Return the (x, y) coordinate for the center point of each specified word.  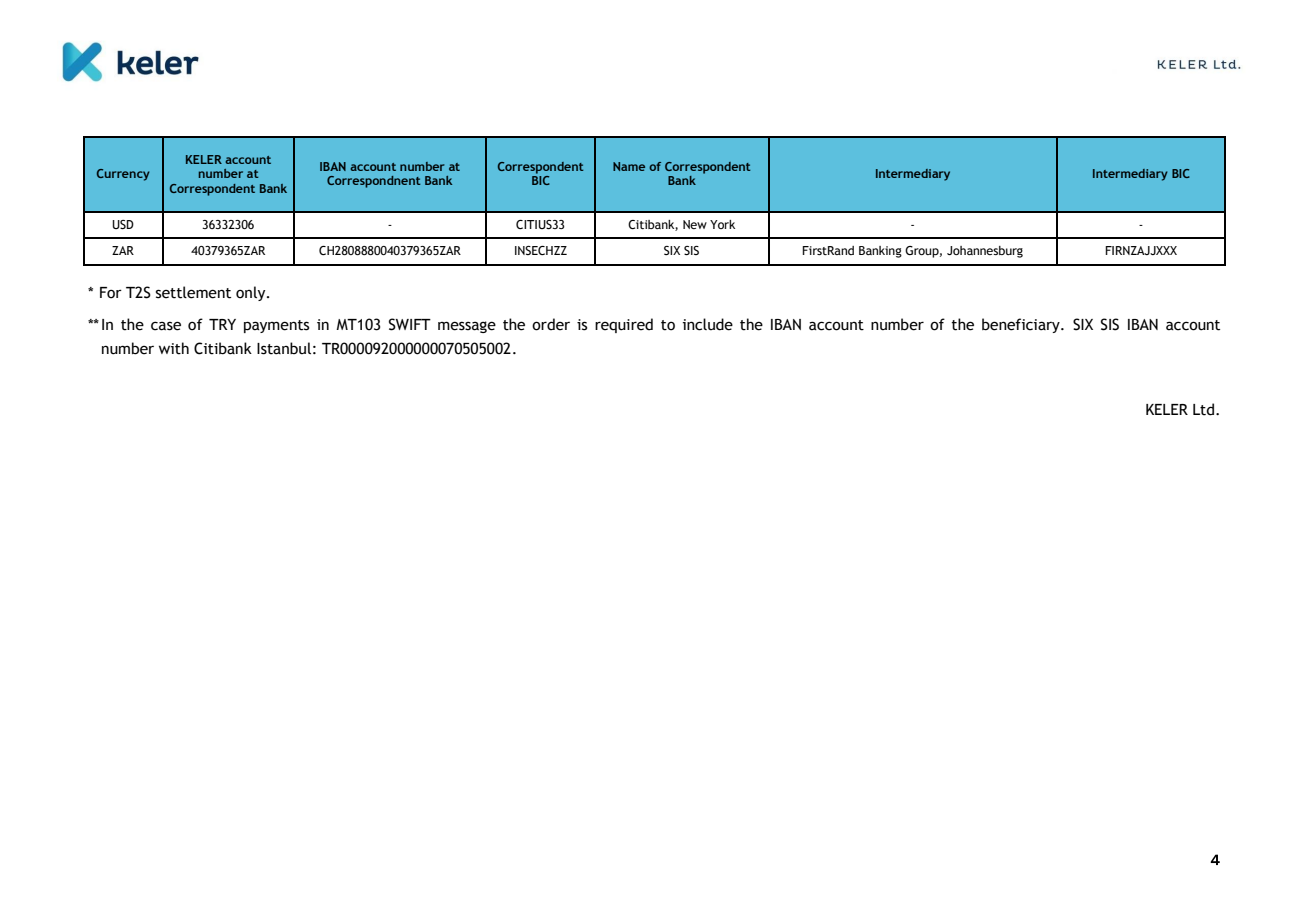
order (551, 324)
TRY (222, 324)
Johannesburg (985, 252)
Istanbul (284, 348)
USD (123, 224)
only (252, 293)
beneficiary (1022, 325)
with (174, 348)
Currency (123, 175)
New (695, 224)
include (708, 324)
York (722, 224)
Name (629, 166)
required (624, 325)
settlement (193, 292)
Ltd (1205, 409)
